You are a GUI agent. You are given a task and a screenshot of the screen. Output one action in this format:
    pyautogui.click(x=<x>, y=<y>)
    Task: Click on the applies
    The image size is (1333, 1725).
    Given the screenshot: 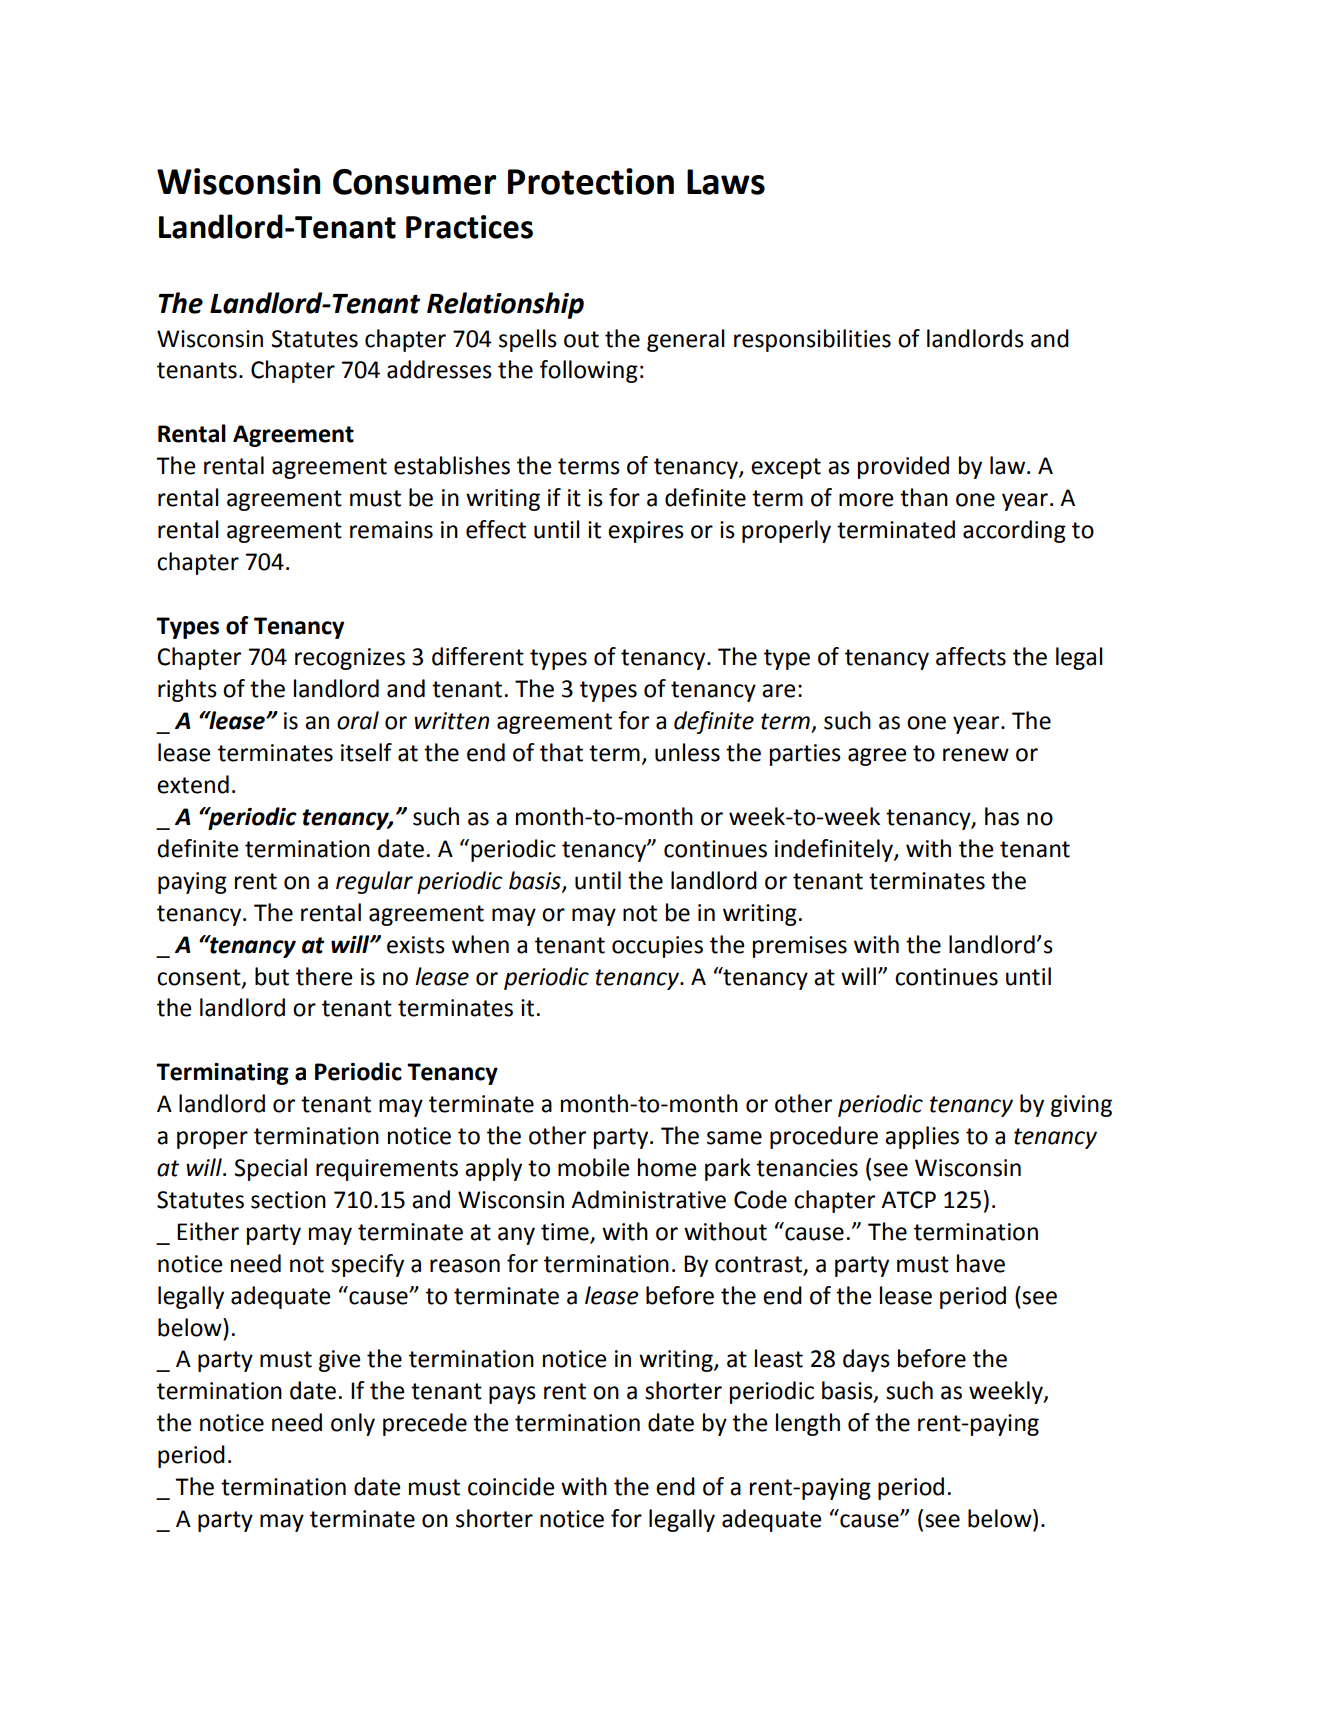 What is the action you would take?
    pyautogui.click(x=922, y=1137)
